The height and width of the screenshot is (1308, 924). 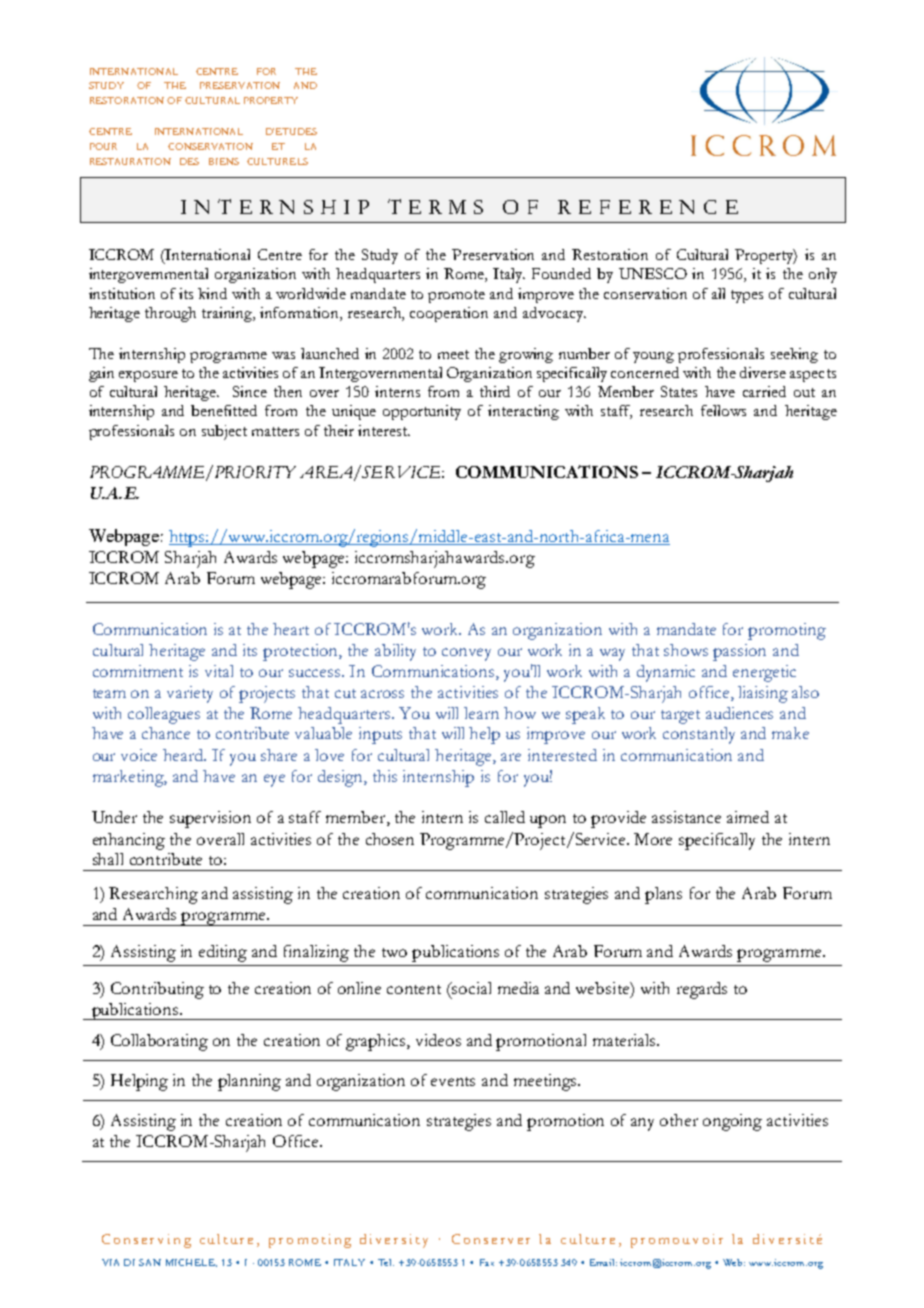 What do you see at coordinates (471, 988) in the screenshot?
I see `social` at bounding box center [471, 988].
